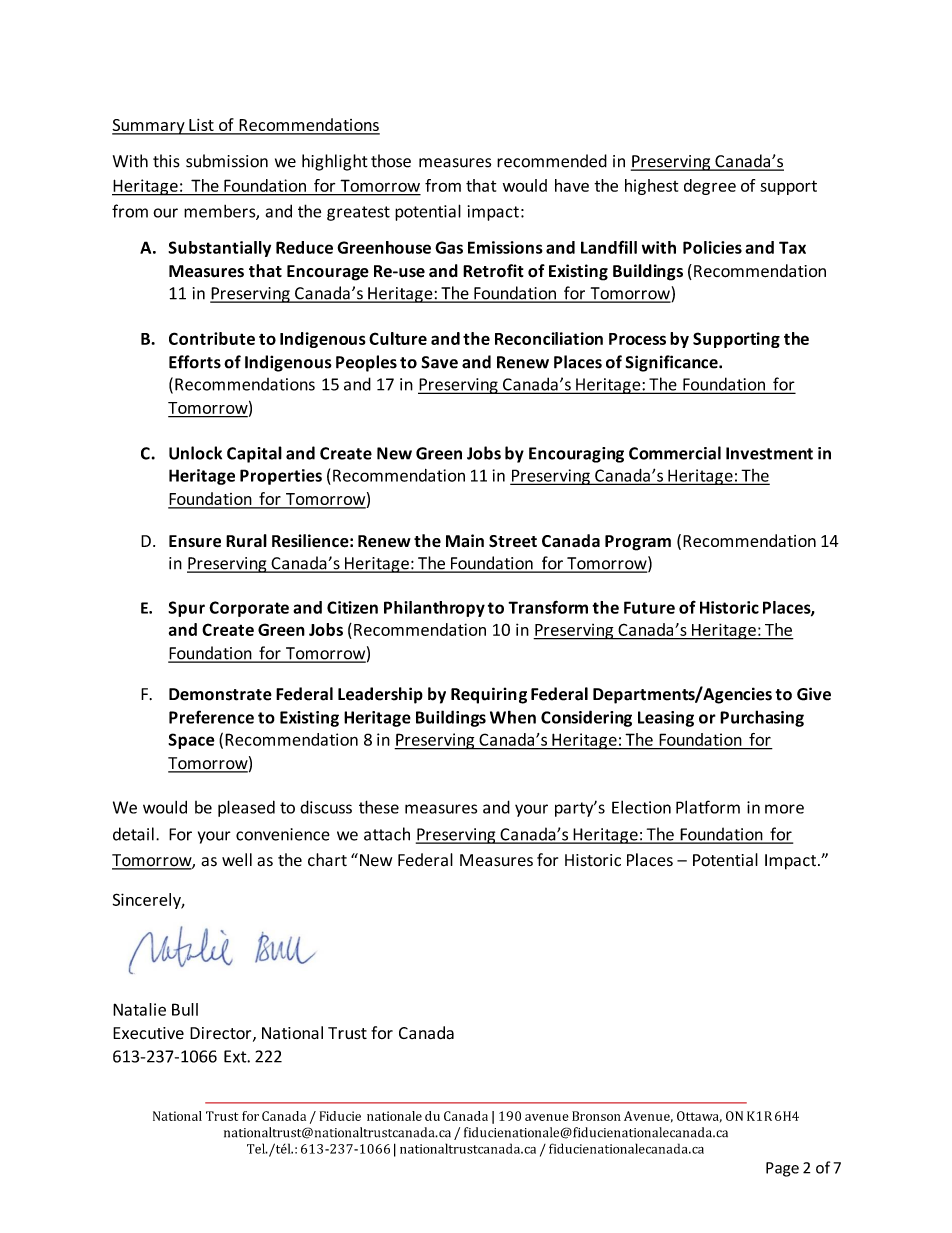 The width and height of the document is (952, 1233). What do you see at coordinates (708, 807) in the document?
I see `Platform` at bounding box center [708, 807].
